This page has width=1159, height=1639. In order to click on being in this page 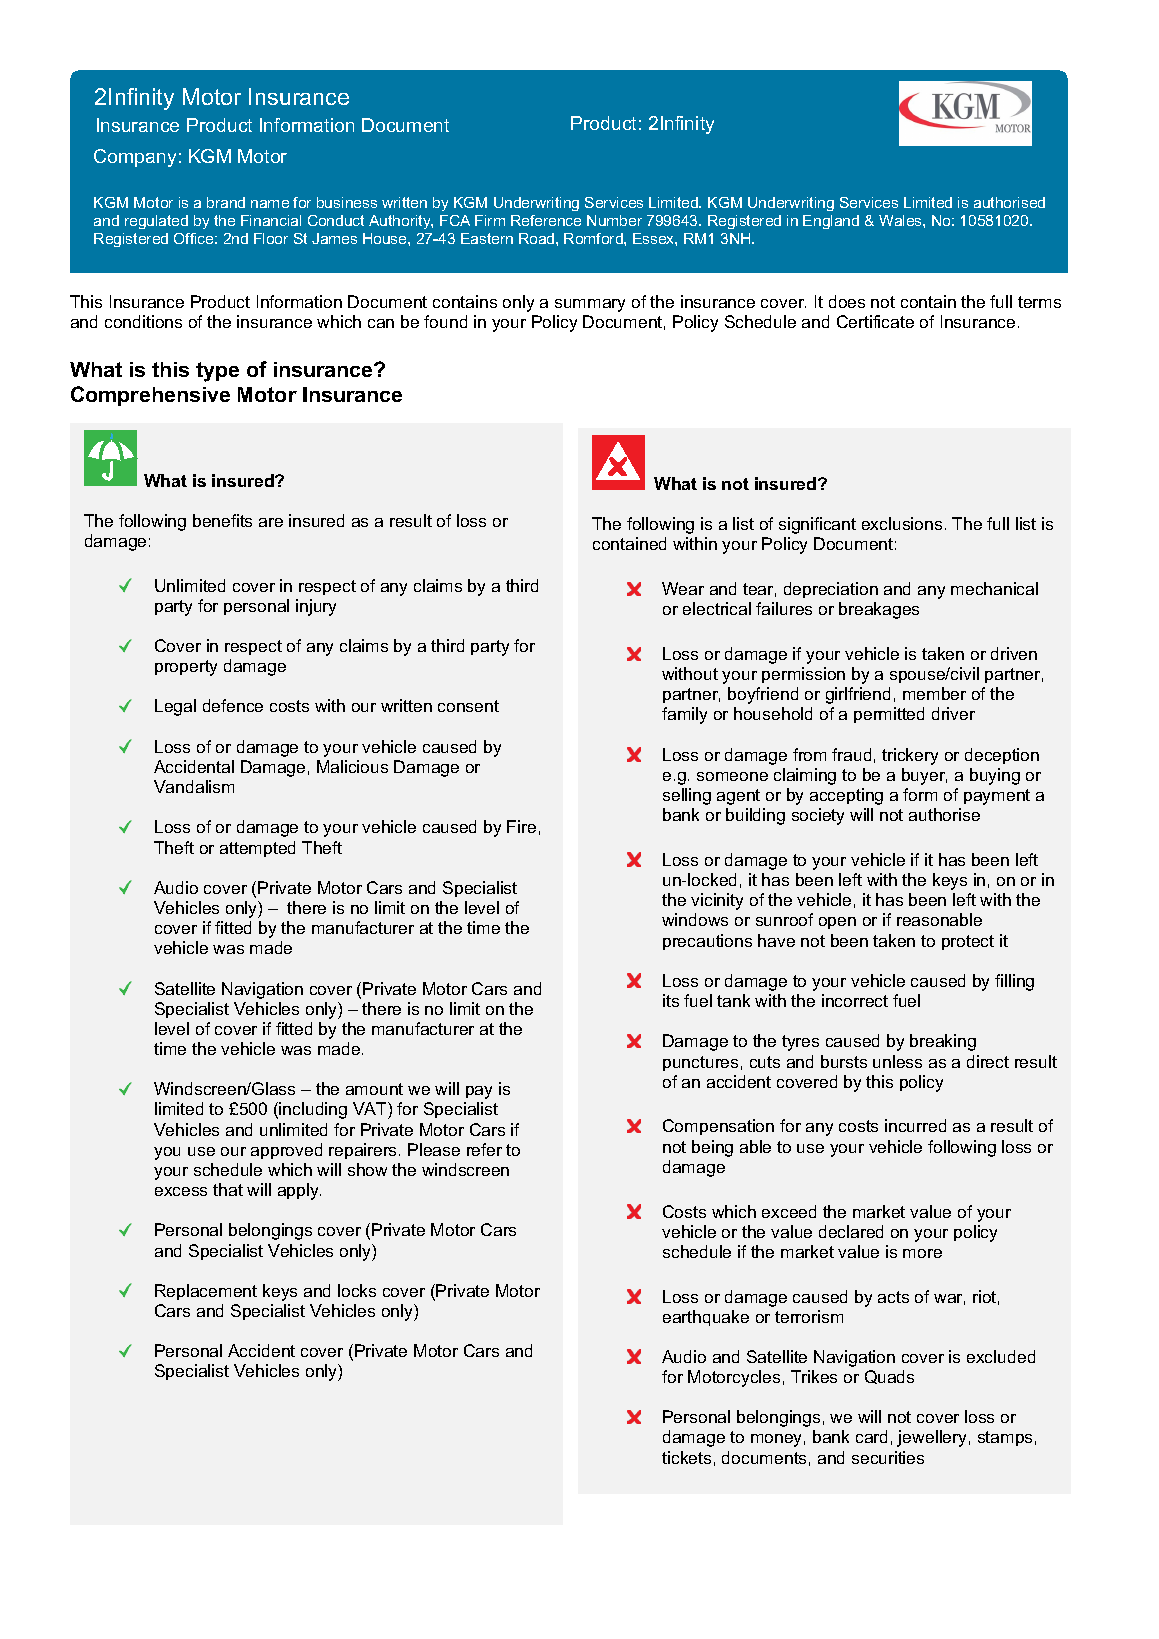, I will do `click(712, 1148)`.
